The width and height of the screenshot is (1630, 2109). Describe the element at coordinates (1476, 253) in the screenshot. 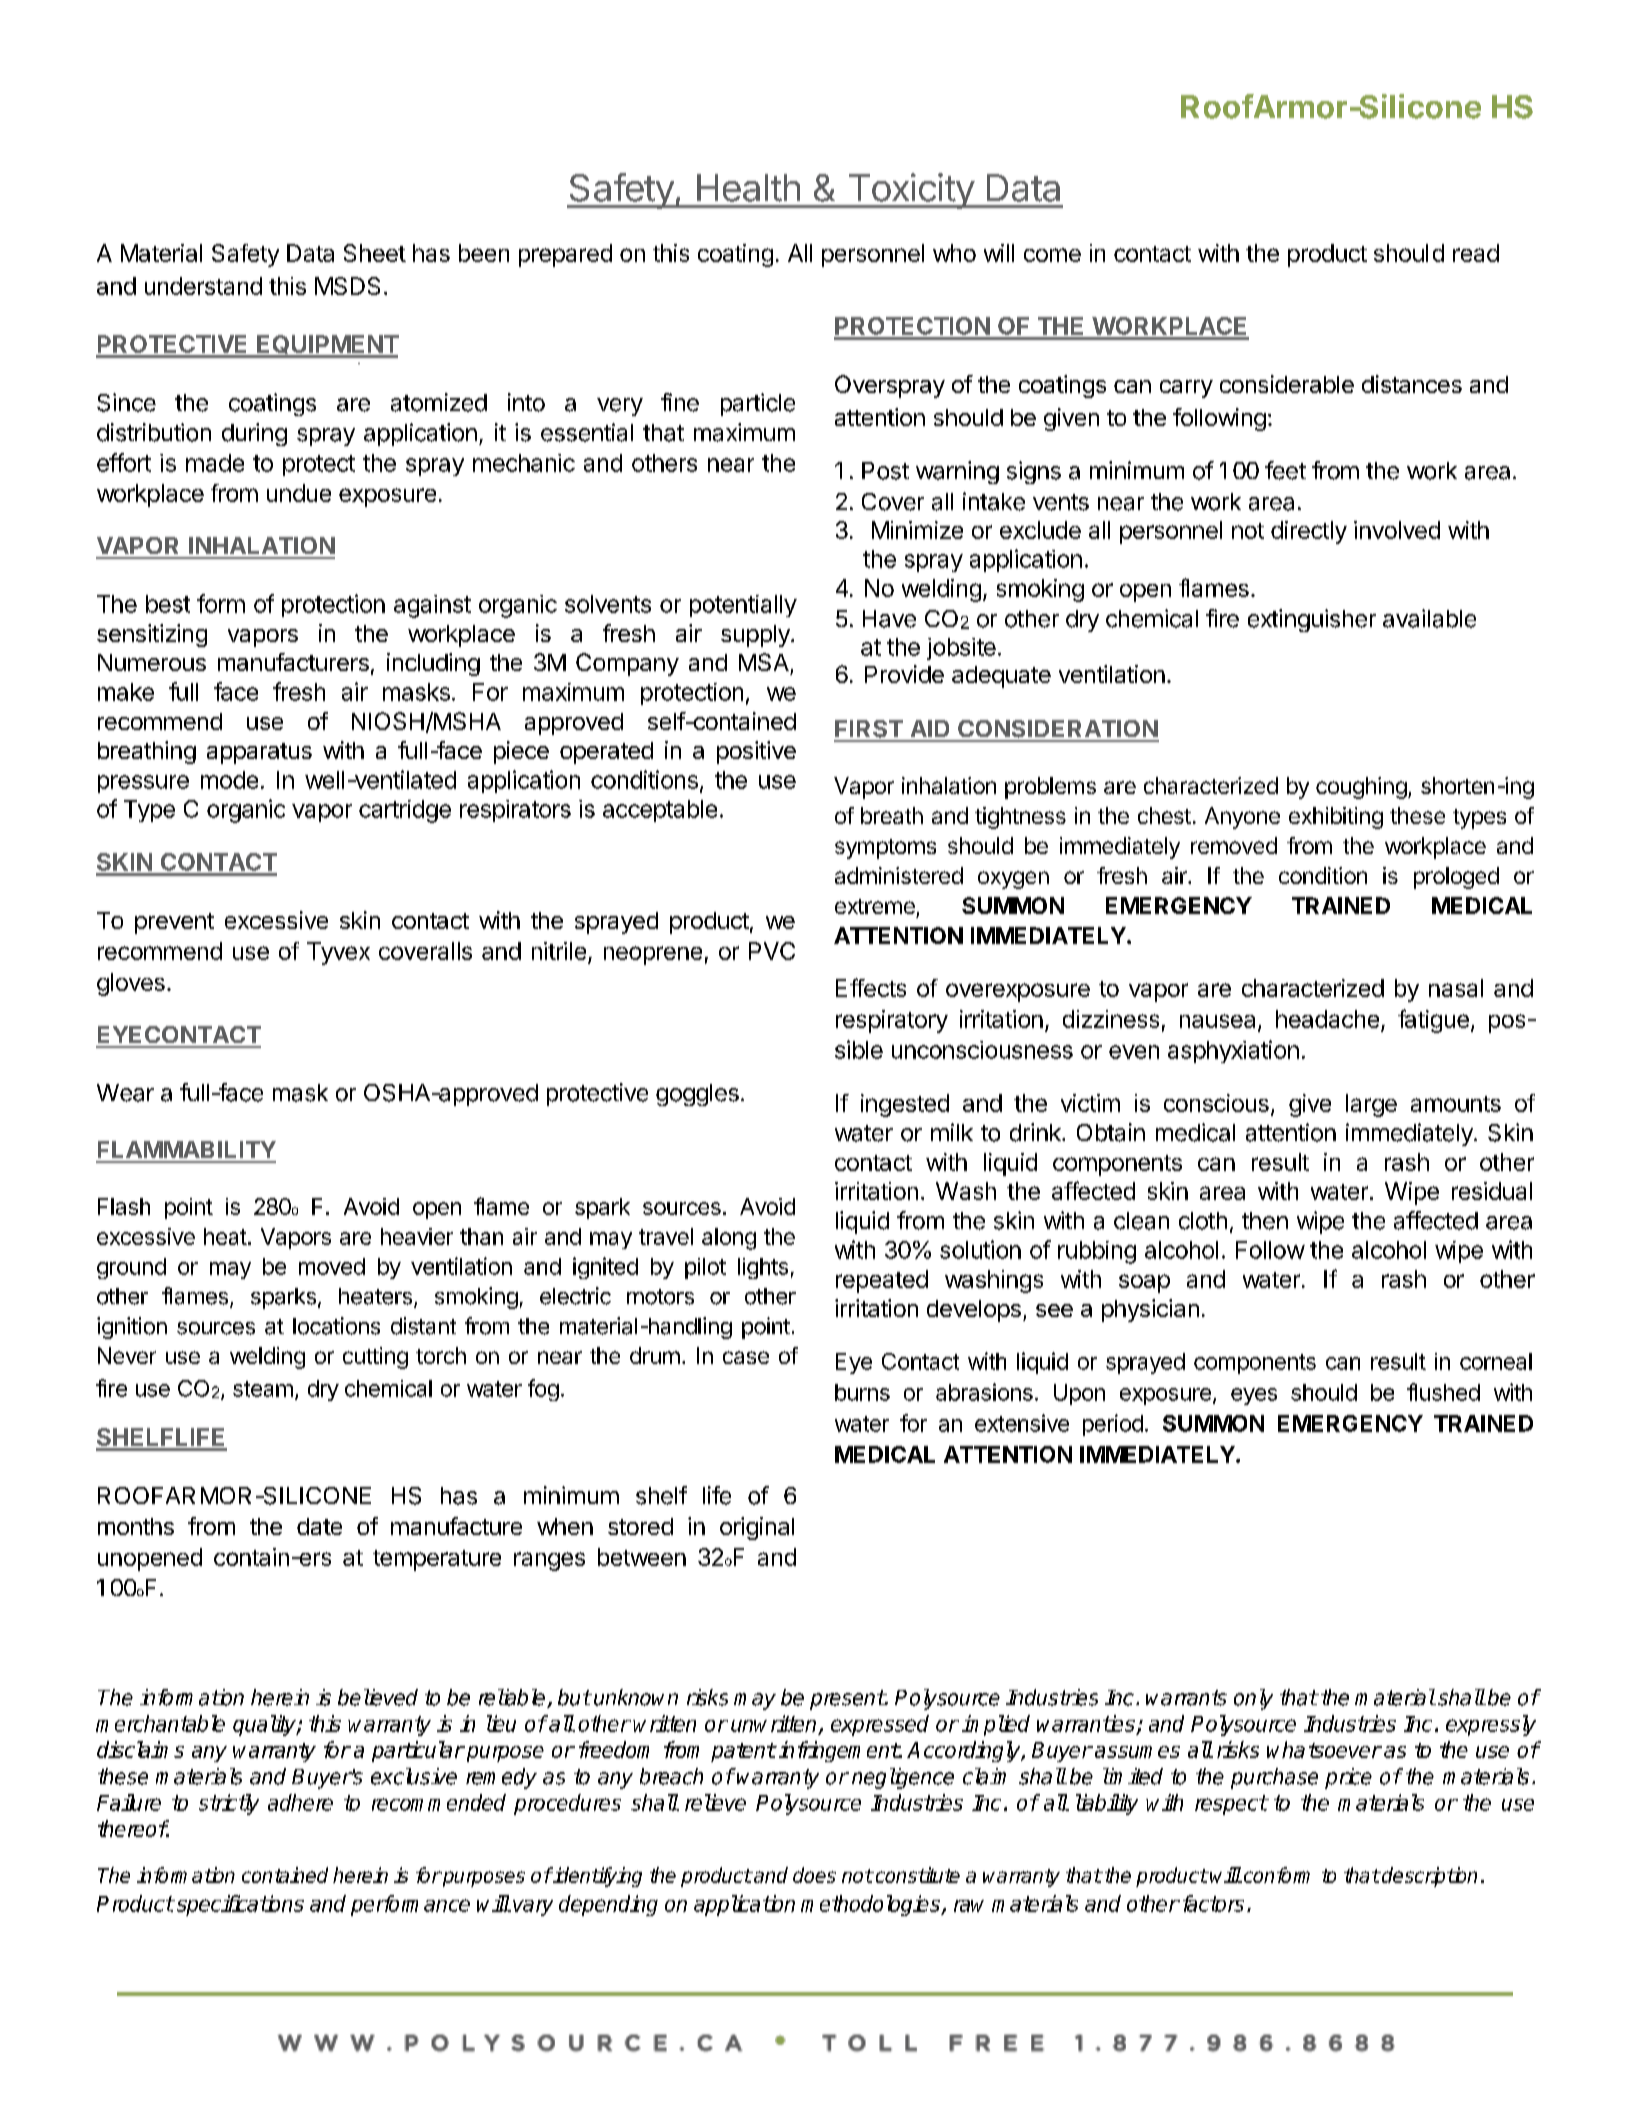

I see `read` at that location.
